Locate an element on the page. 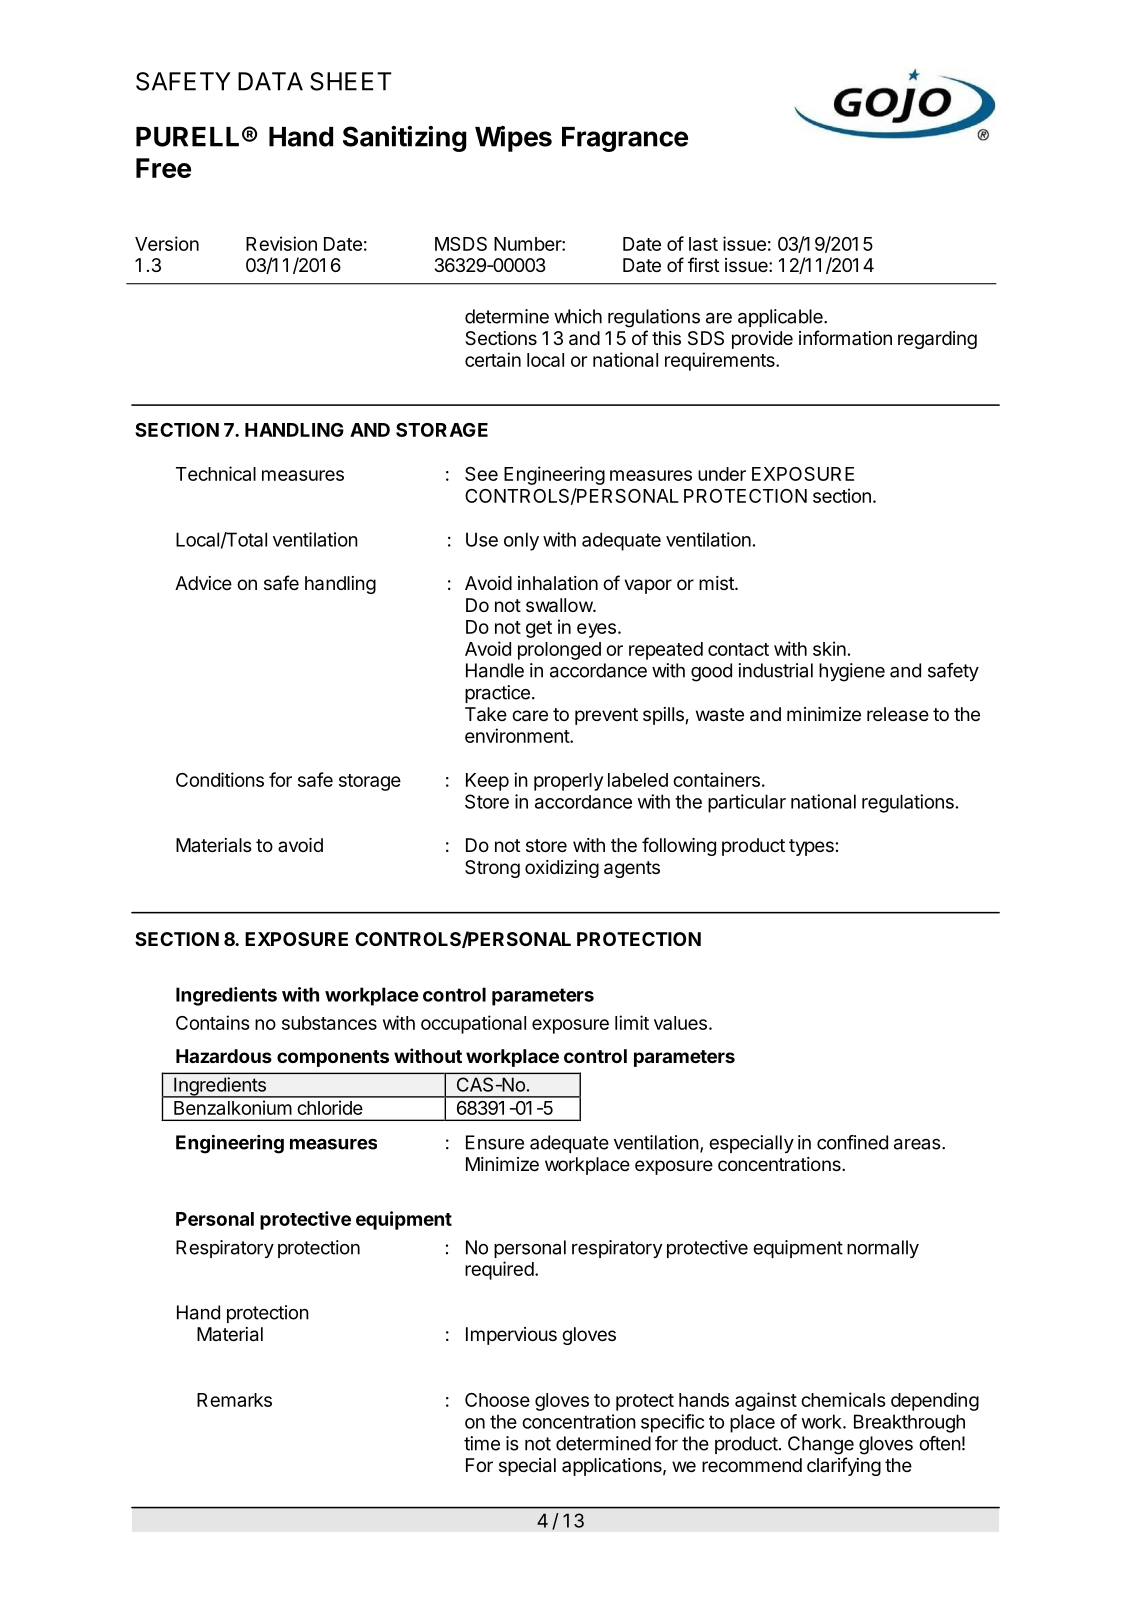 The image size is (1132, 1601). DATA is located at coordinates (270, 81).
